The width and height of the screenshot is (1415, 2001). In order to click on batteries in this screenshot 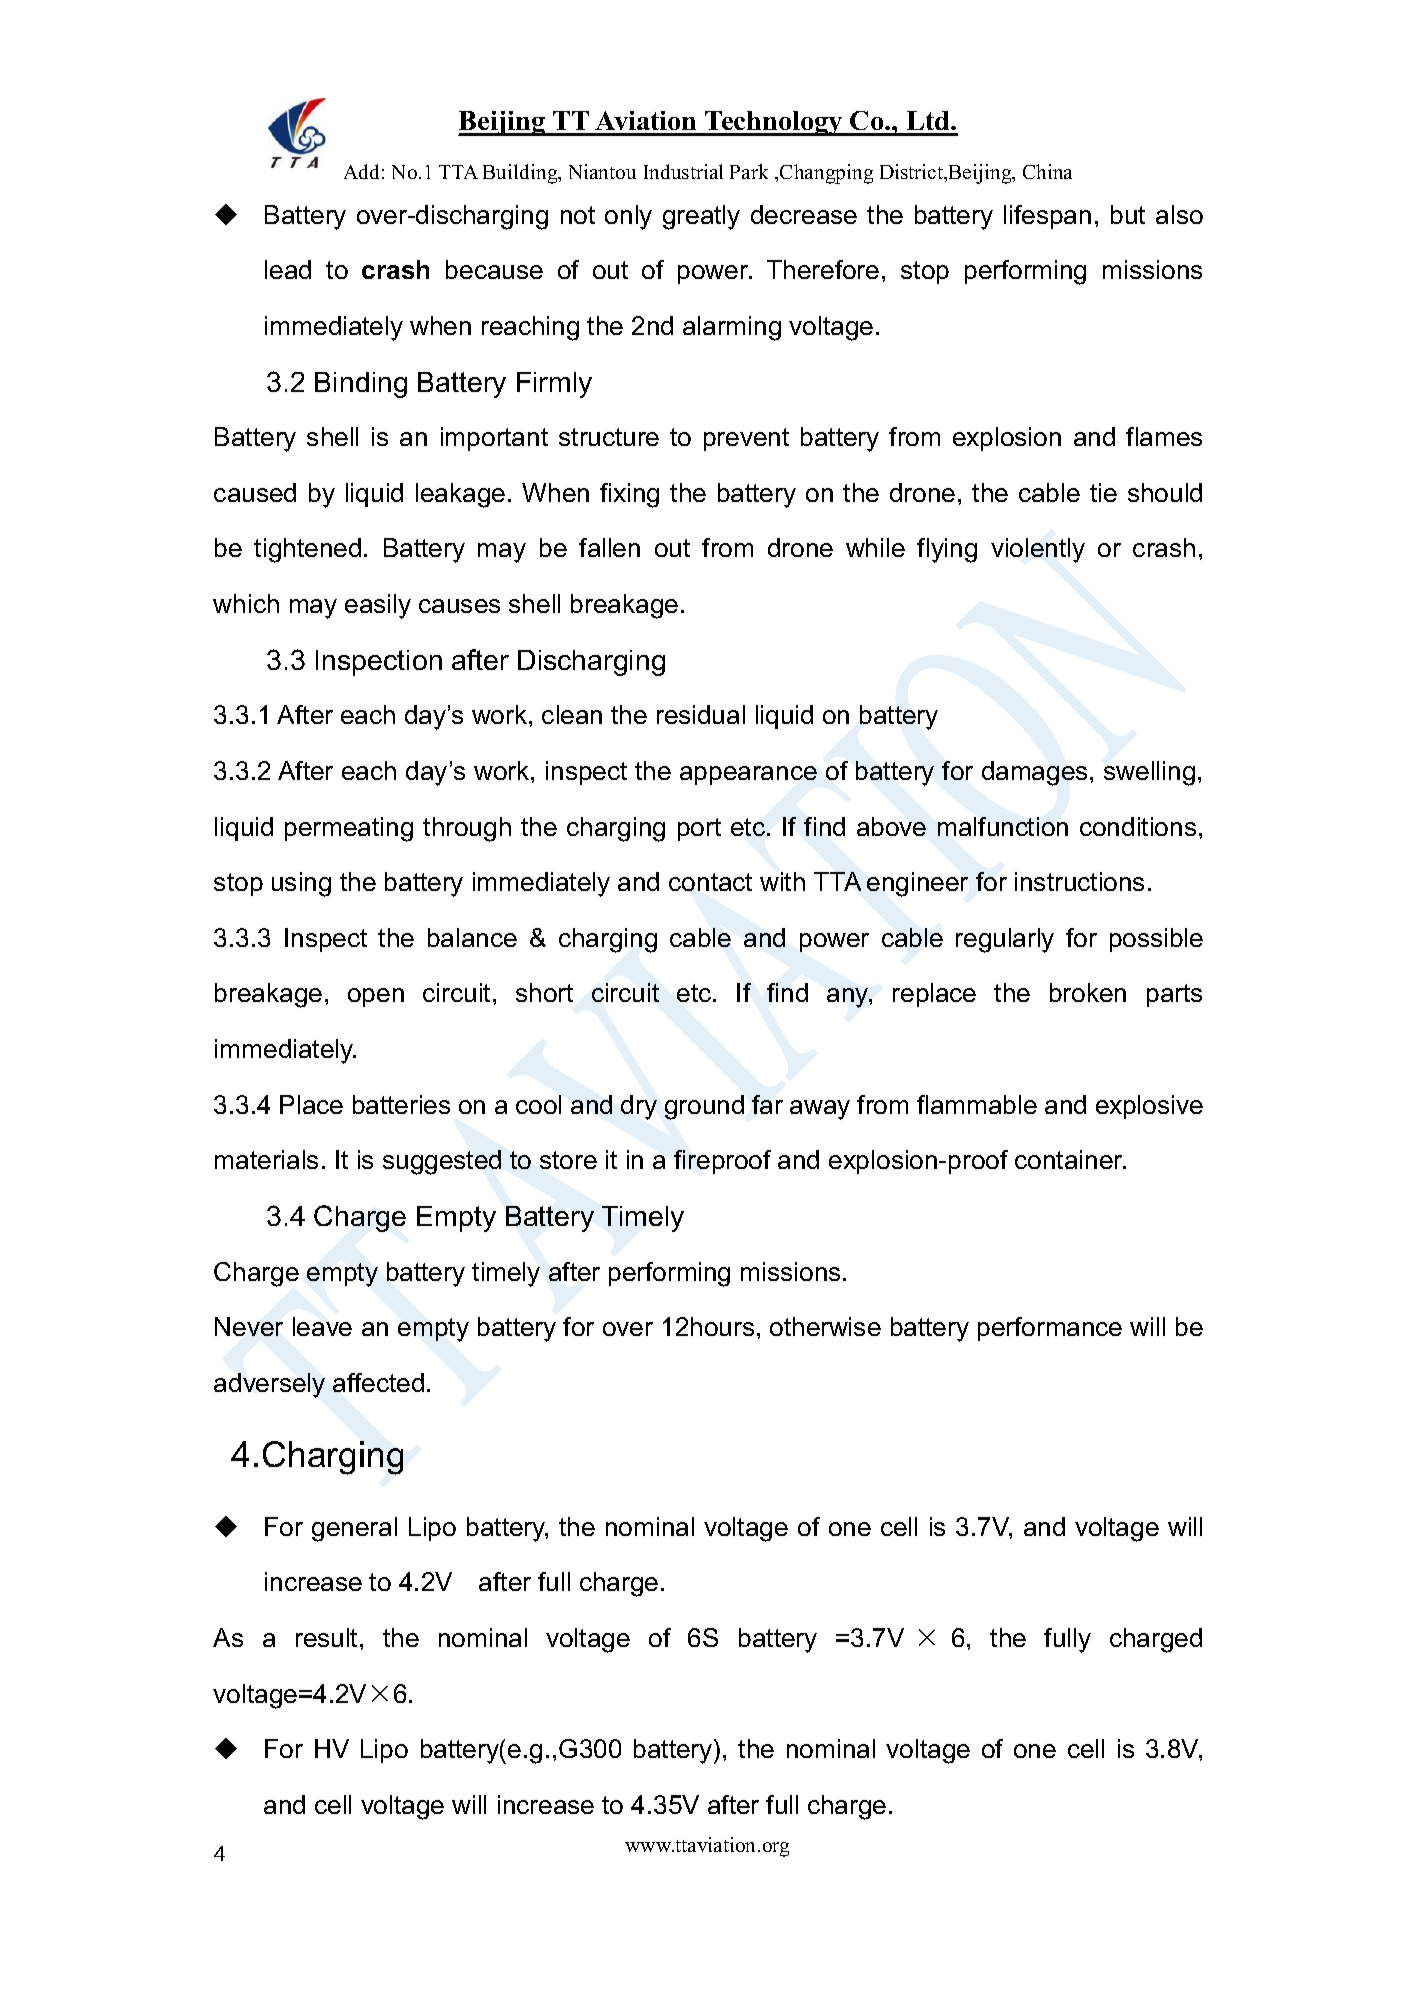, I will do `click(401, 1104)`.
